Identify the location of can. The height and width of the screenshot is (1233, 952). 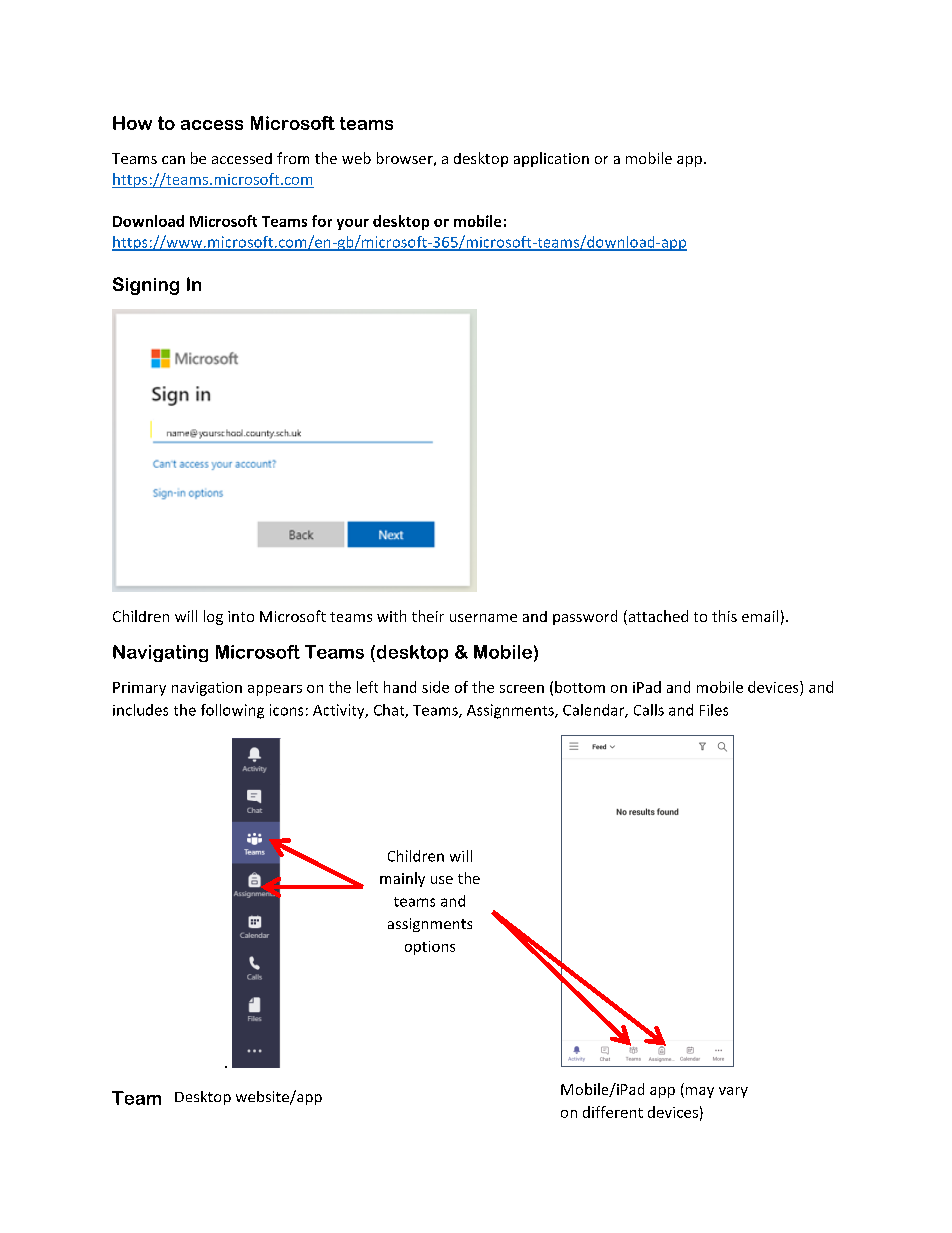
(173, 160).
